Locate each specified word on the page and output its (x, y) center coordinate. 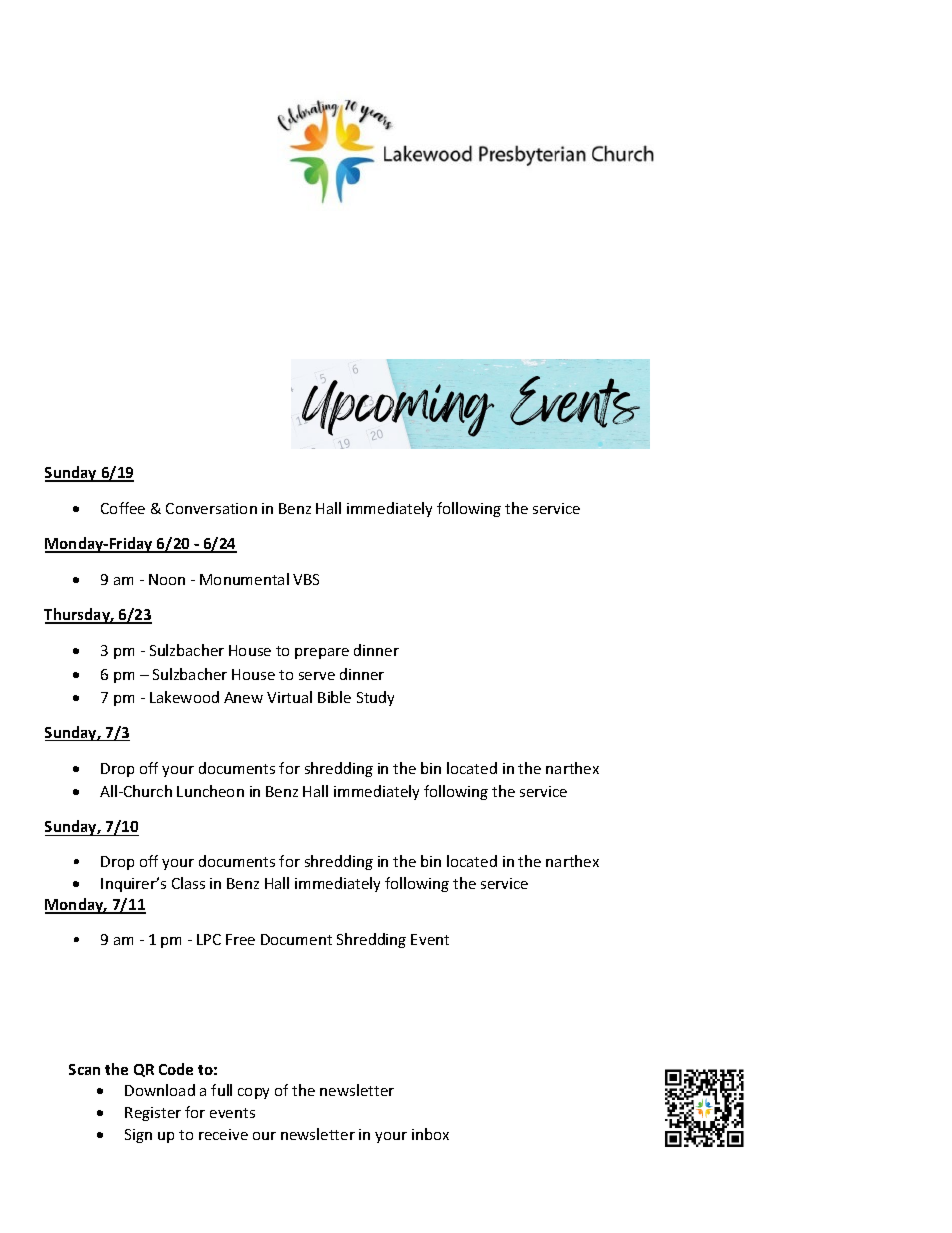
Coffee (123, 508)
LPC (209, 939)
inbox (430, 1134)
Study (375, 698)
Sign (138, 1136)
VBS (306, 579)
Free (240, 939)
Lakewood (184, 697)
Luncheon (210, 791)
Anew (243, 697)
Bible (334, 697)
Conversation (211, 508)
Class (188, 883)
